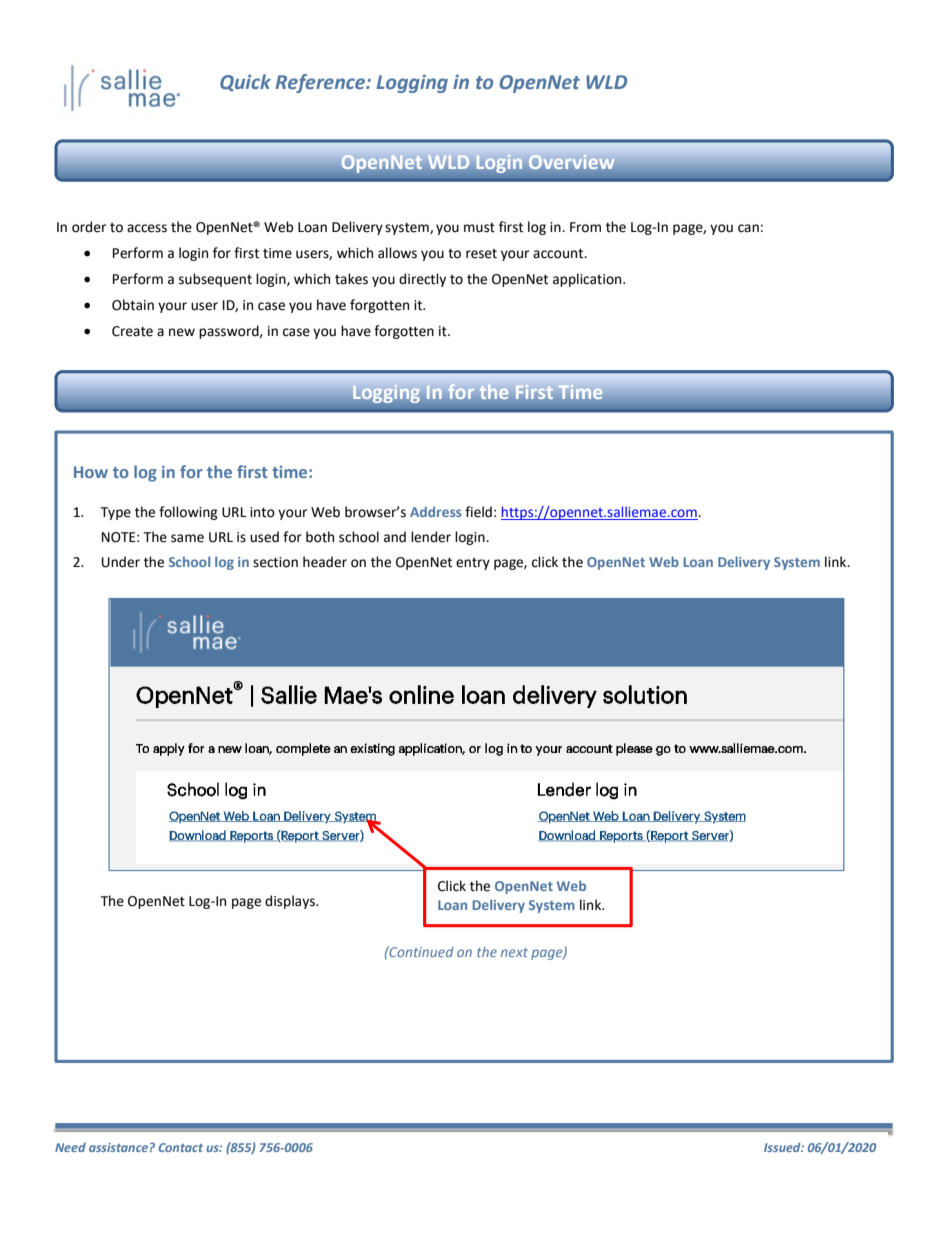  What do you see at coordinates (115, 513) in the screenshot?
I see `Type` at bounding box center [115, 513].
